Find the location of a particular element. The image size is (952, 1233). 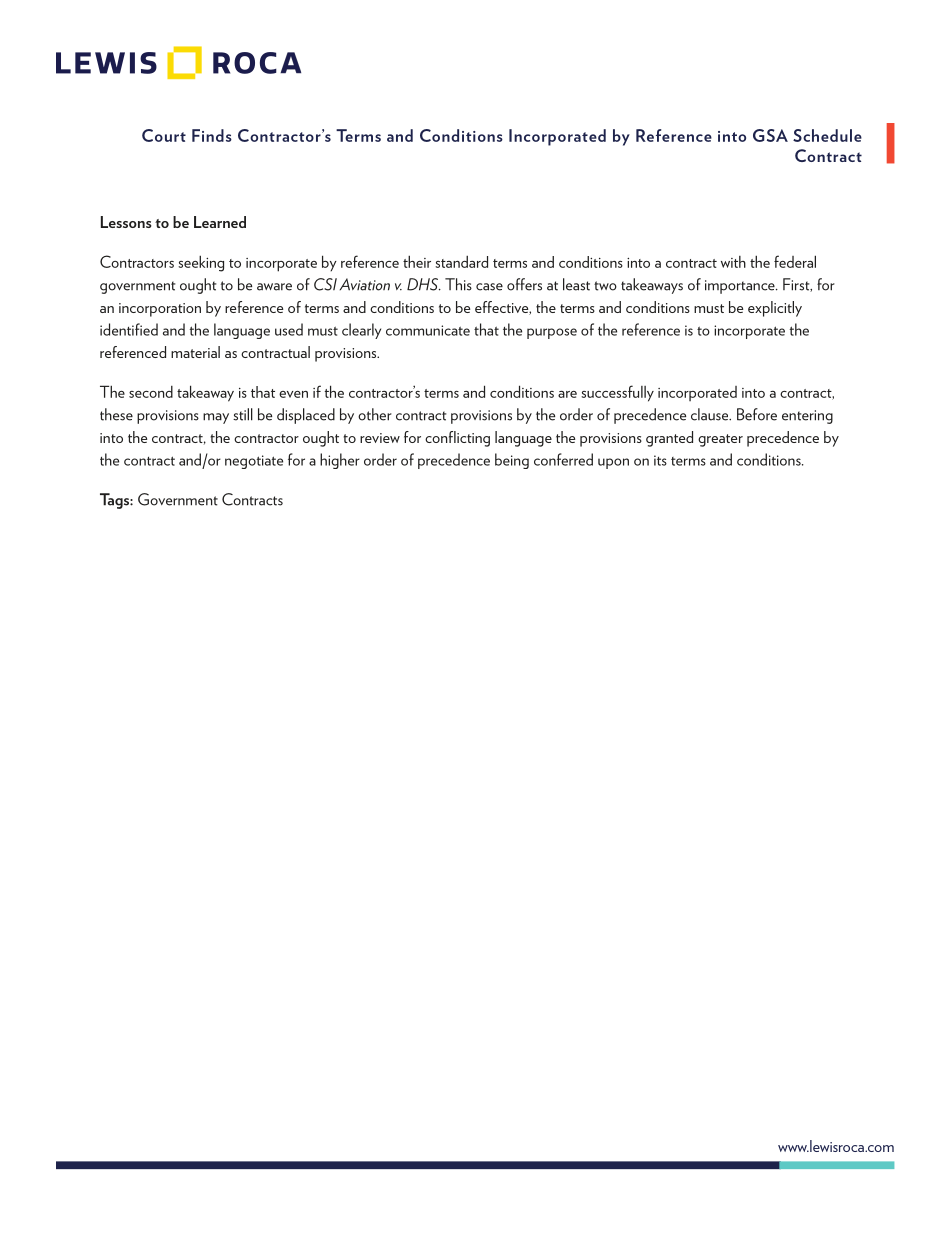

Learned is located at coordinates (220, 222).
